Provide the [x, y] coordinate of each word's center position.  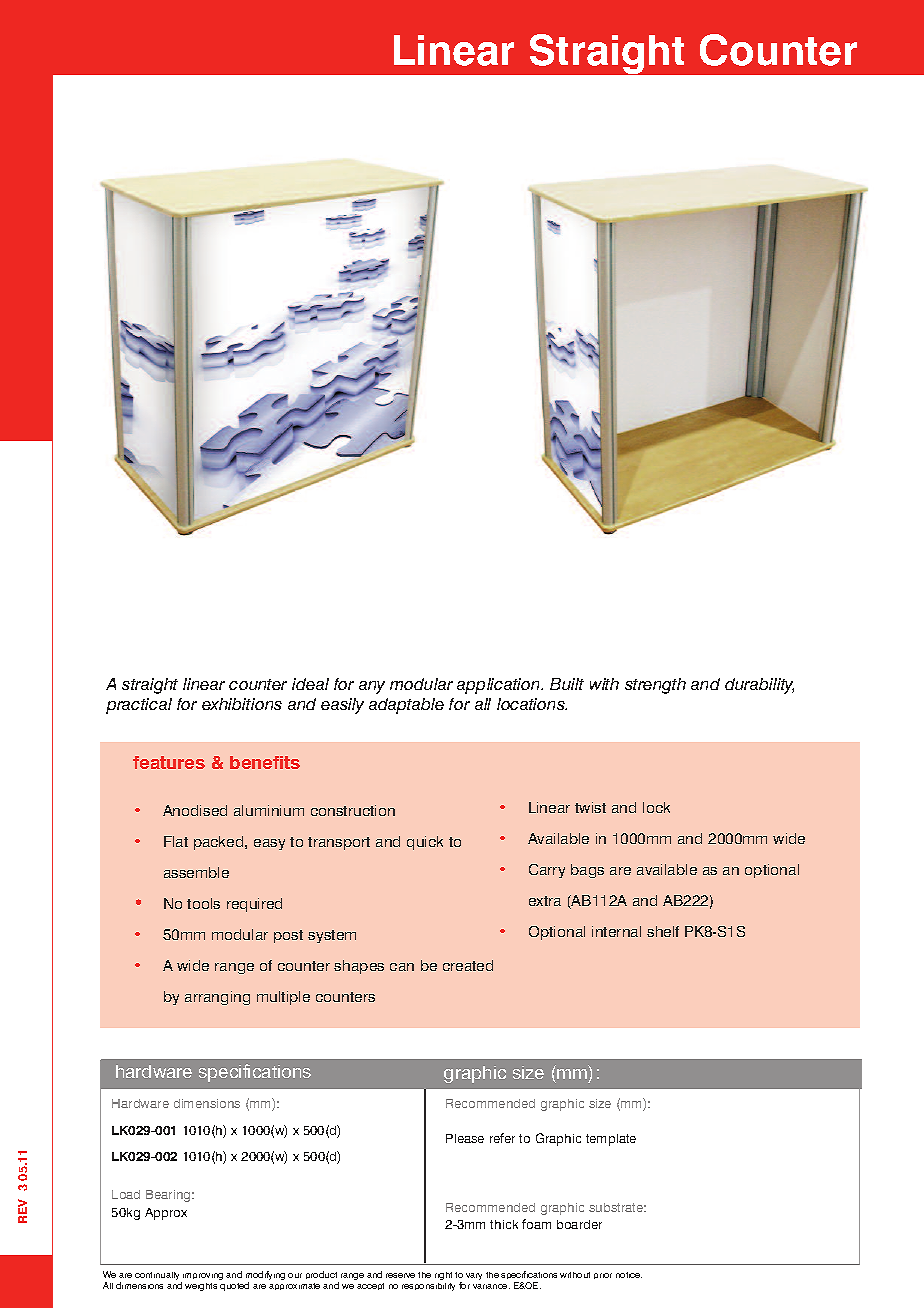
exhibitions [242, 704]
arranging [217, 998]
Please [465, 1138]
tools [203, 903]
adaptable [406, 706]
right [443, 1276]
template [611, 1140]
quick [425, 843]
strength [655, 686]
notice [629, 1275]
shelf [663, 931]
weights [201, 1287]
